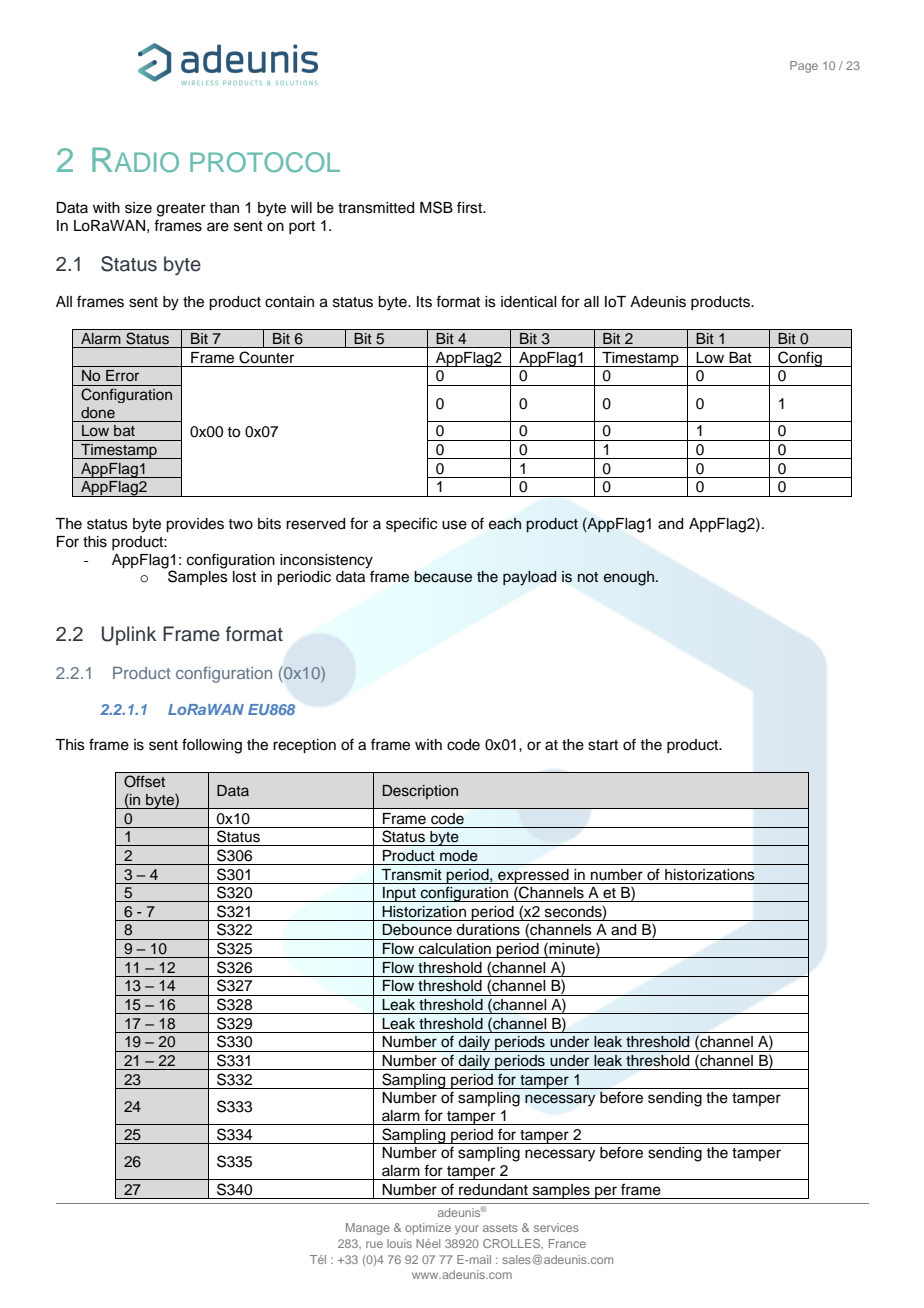 The image size is (924, 1308). I want to click on enough, so click(629, 578).
